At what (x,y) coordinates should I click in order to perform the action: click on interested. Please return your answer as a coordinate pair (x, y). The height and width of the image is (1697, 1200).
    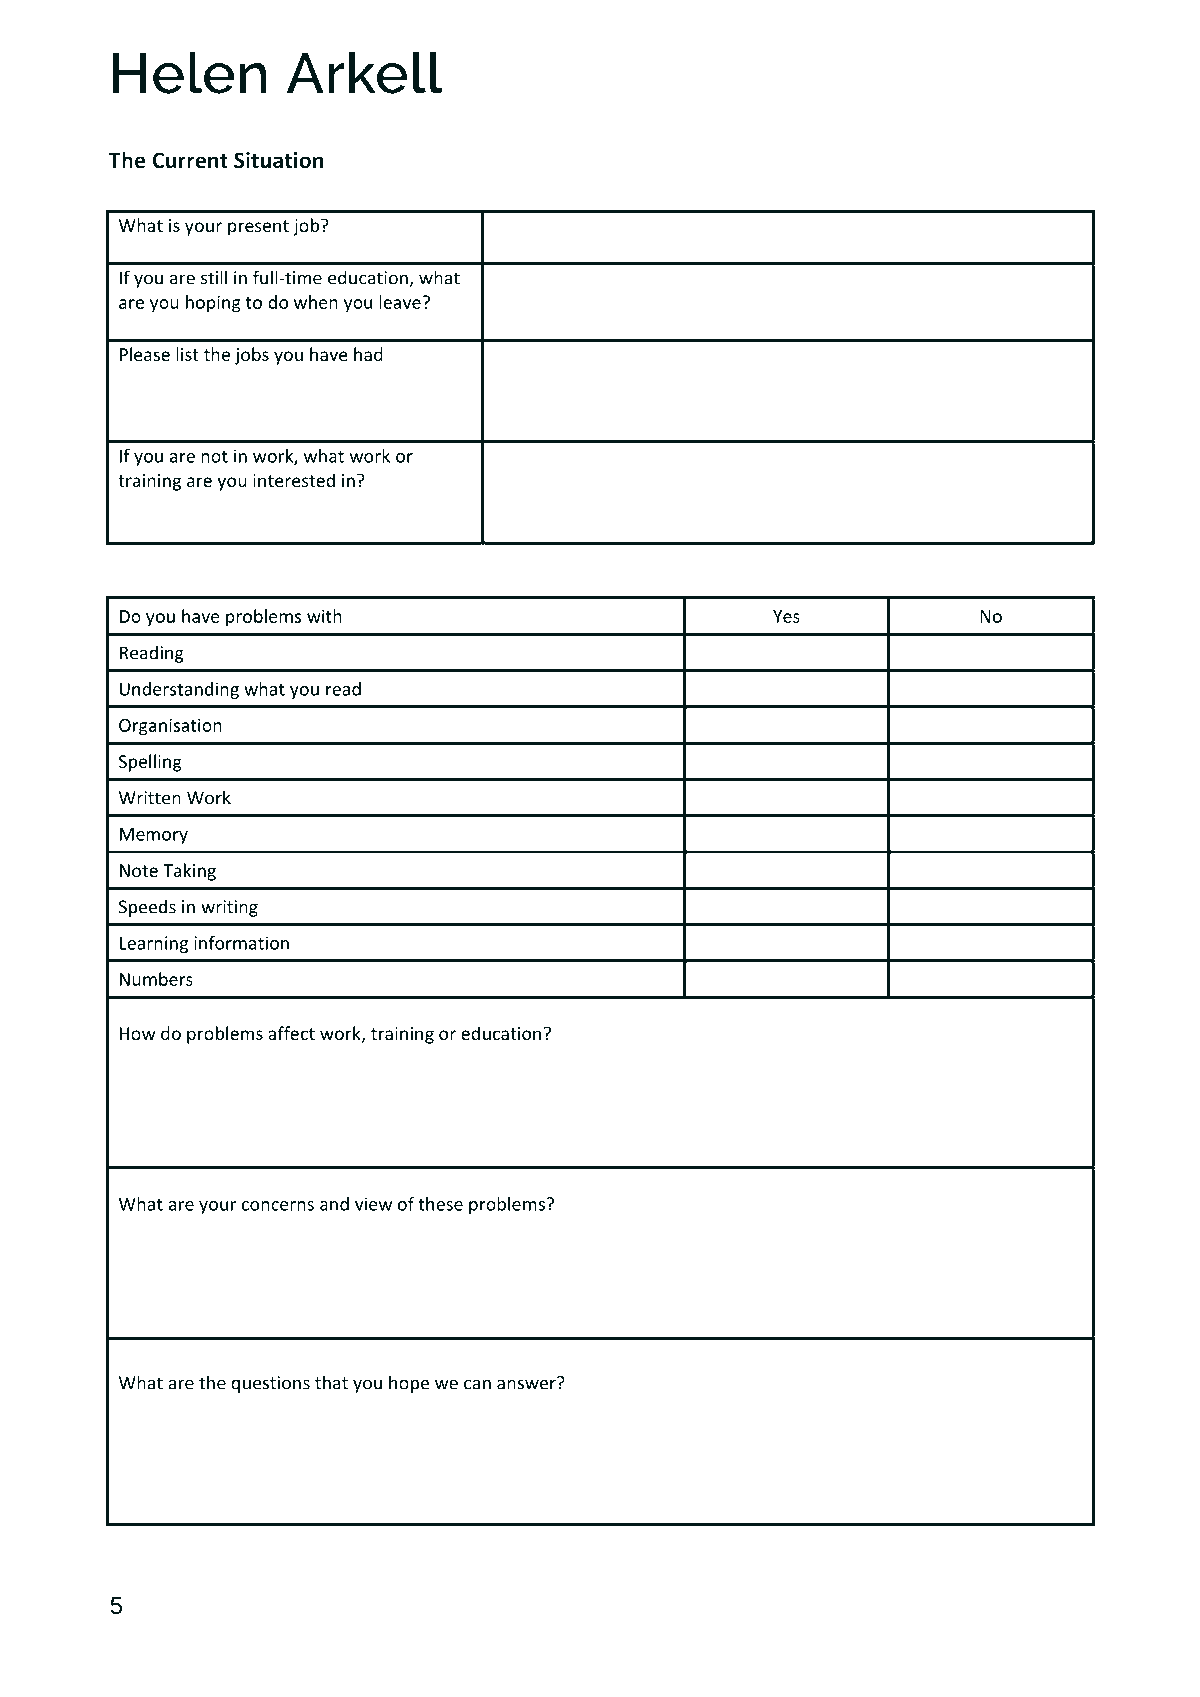
    Looking at the image, I should click on (294, 480).
